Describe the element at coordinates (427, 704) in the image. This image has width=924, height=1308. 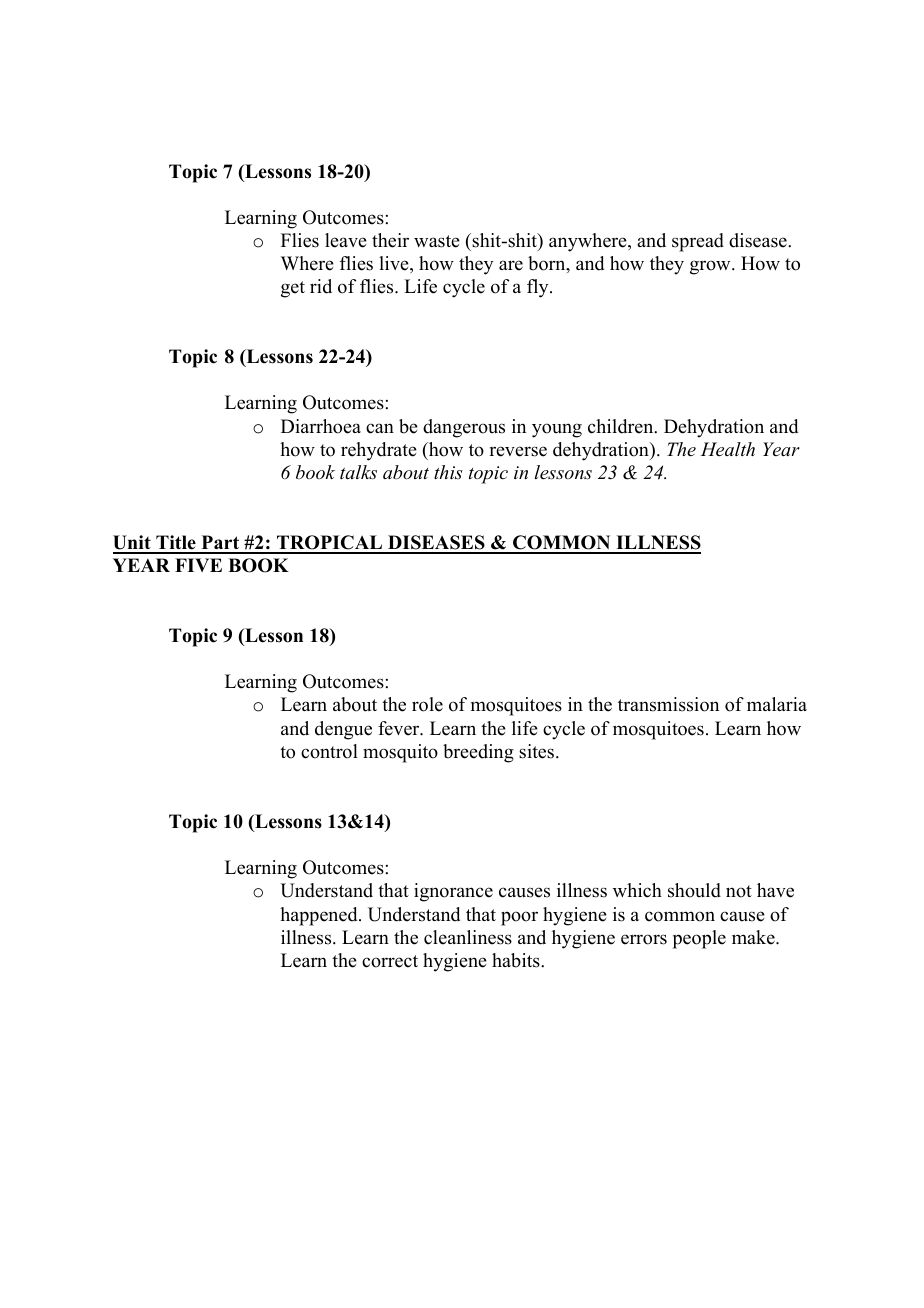
I see `role` at that location.
